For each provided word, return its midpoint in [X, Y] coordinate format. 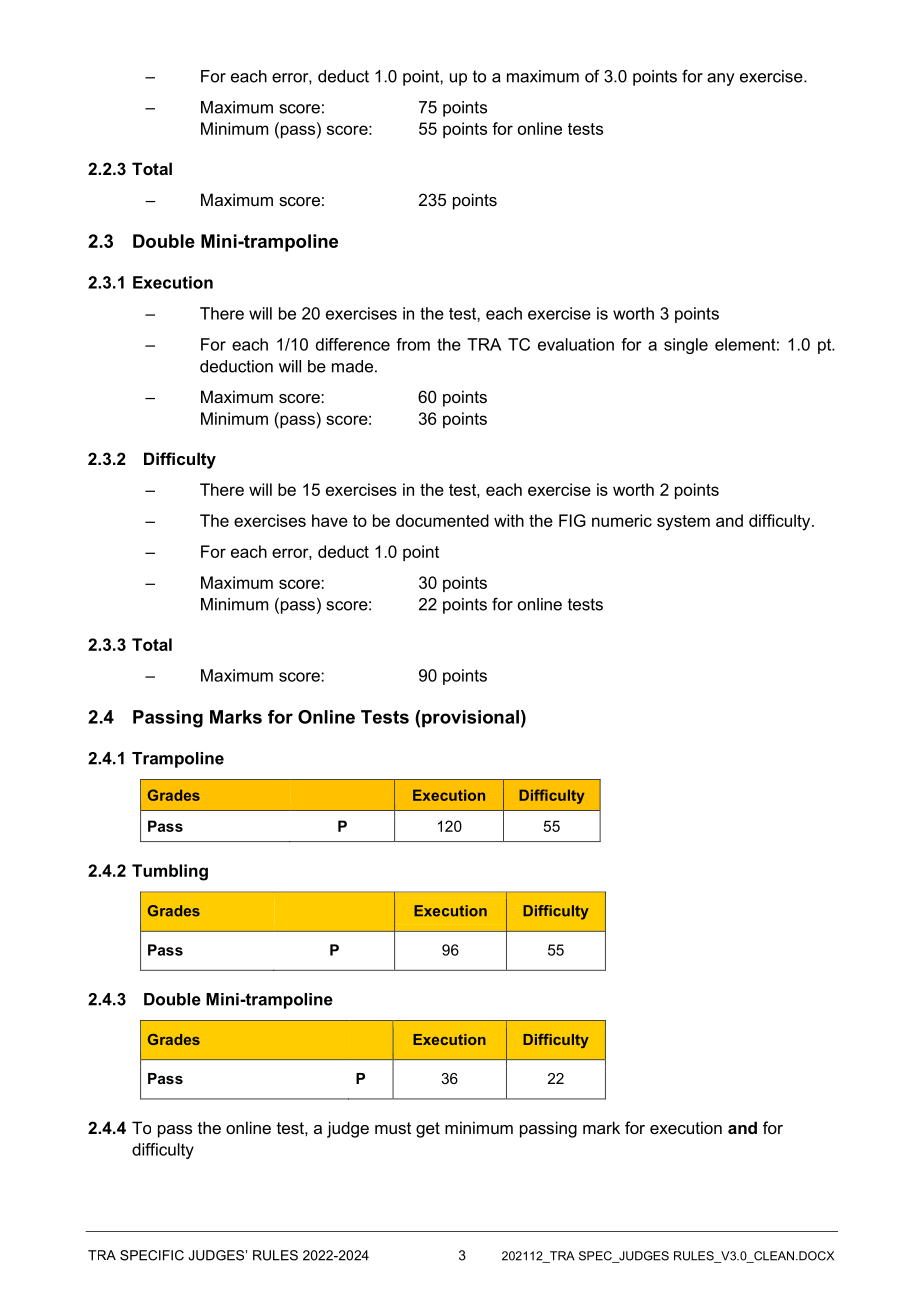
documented [442, 520]
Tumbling [170, 872]
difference [353, 344]
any [721, 79]
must [393, 1128]
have [330, 520]
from [413, 344]
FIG [572, 520]
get [428, 1130]
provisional [470, 718]
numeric [622, 520]
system [683, 523]
